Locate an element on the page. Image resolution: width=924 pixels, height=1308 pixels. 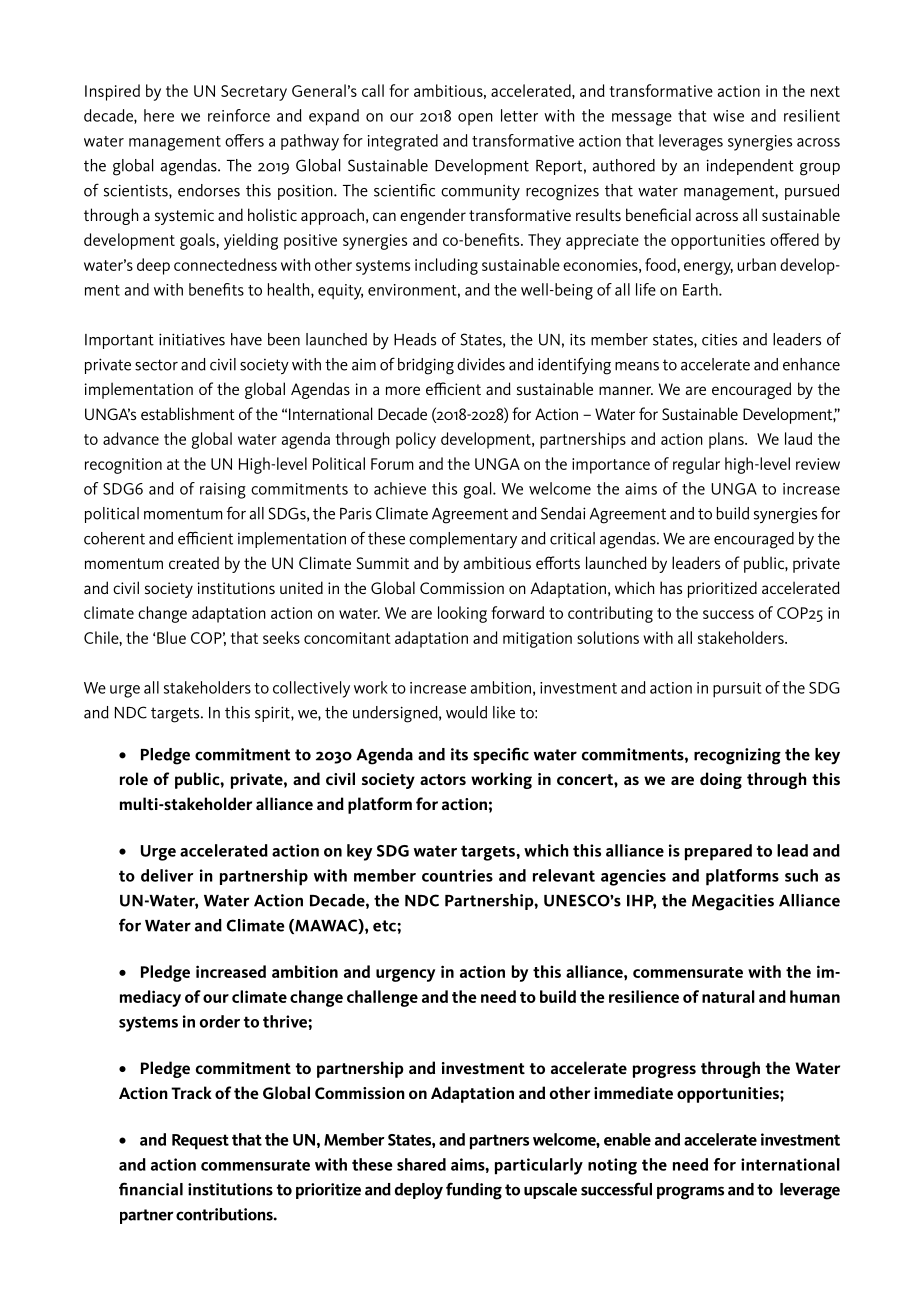
programs is located at coordinates (690, 1193).
